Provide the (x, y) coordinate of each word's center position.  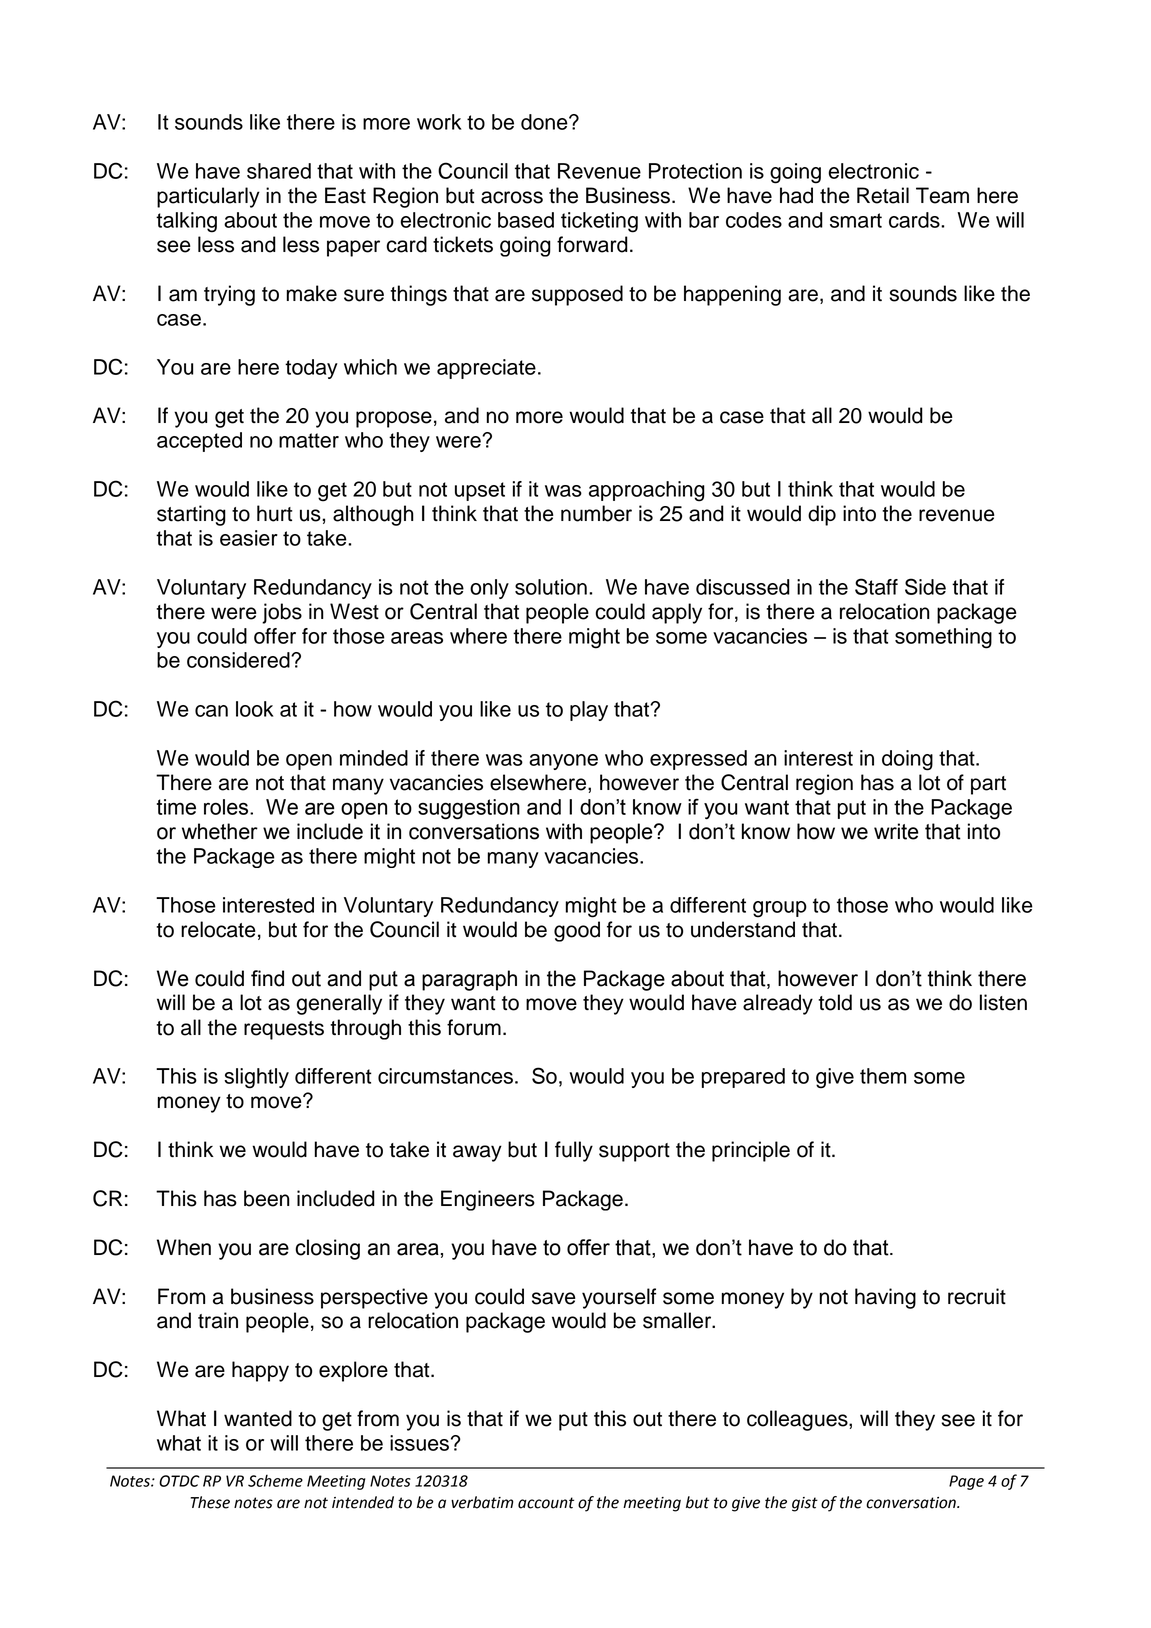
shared (279, 171)
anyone (563, 762)
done (545, 122)
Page (966, 1482)
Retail (883, 195)
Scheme (275, 1481)
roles (227, 807)
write (896, 831)
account (546, 1503)
